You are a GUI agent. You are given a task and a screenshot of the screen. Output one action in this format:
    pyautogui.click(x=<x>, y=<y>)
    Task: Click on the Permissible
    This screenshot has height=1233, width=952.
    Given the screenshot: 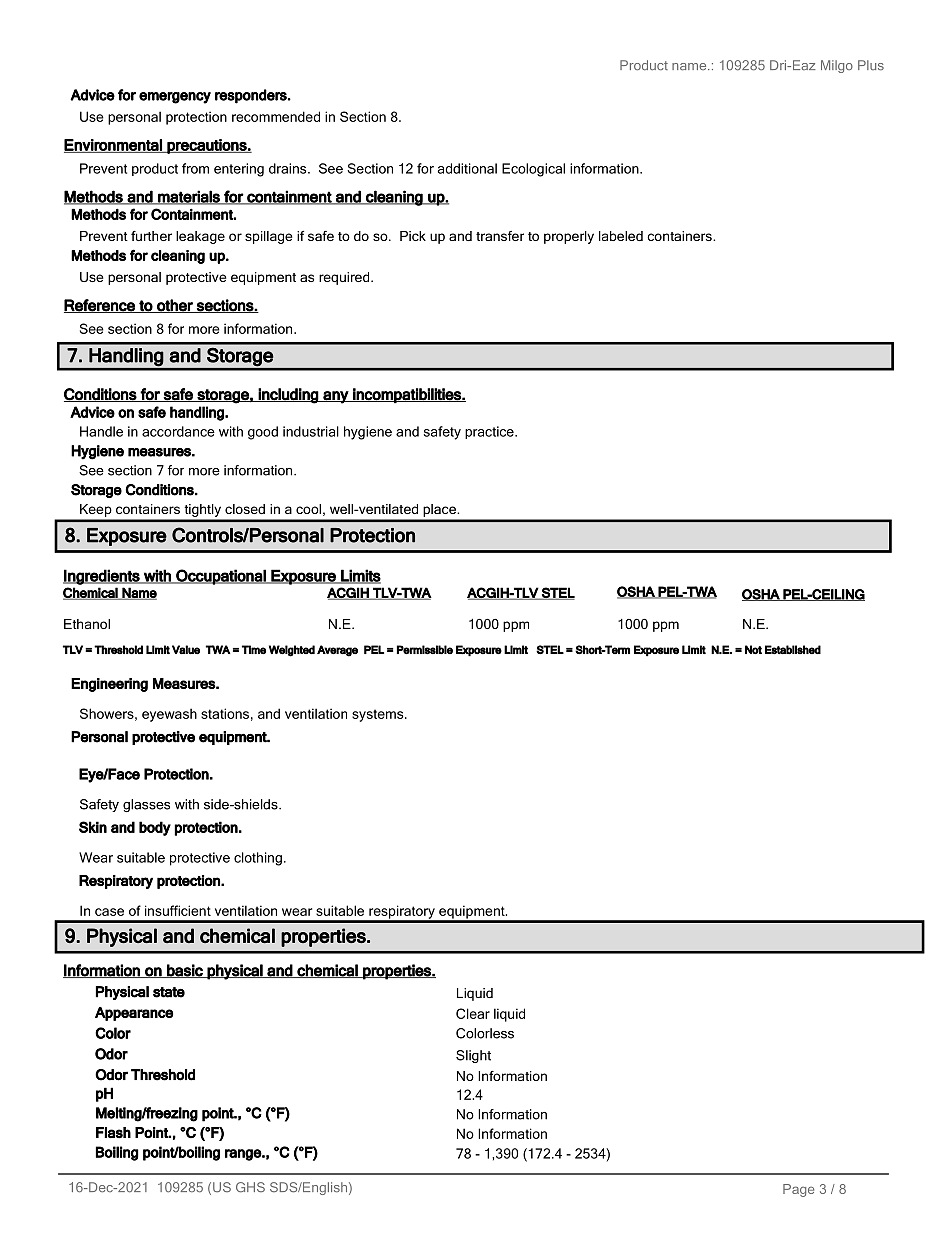 What is the action you would take?
    pyautogui.click(x=425, y=650)
